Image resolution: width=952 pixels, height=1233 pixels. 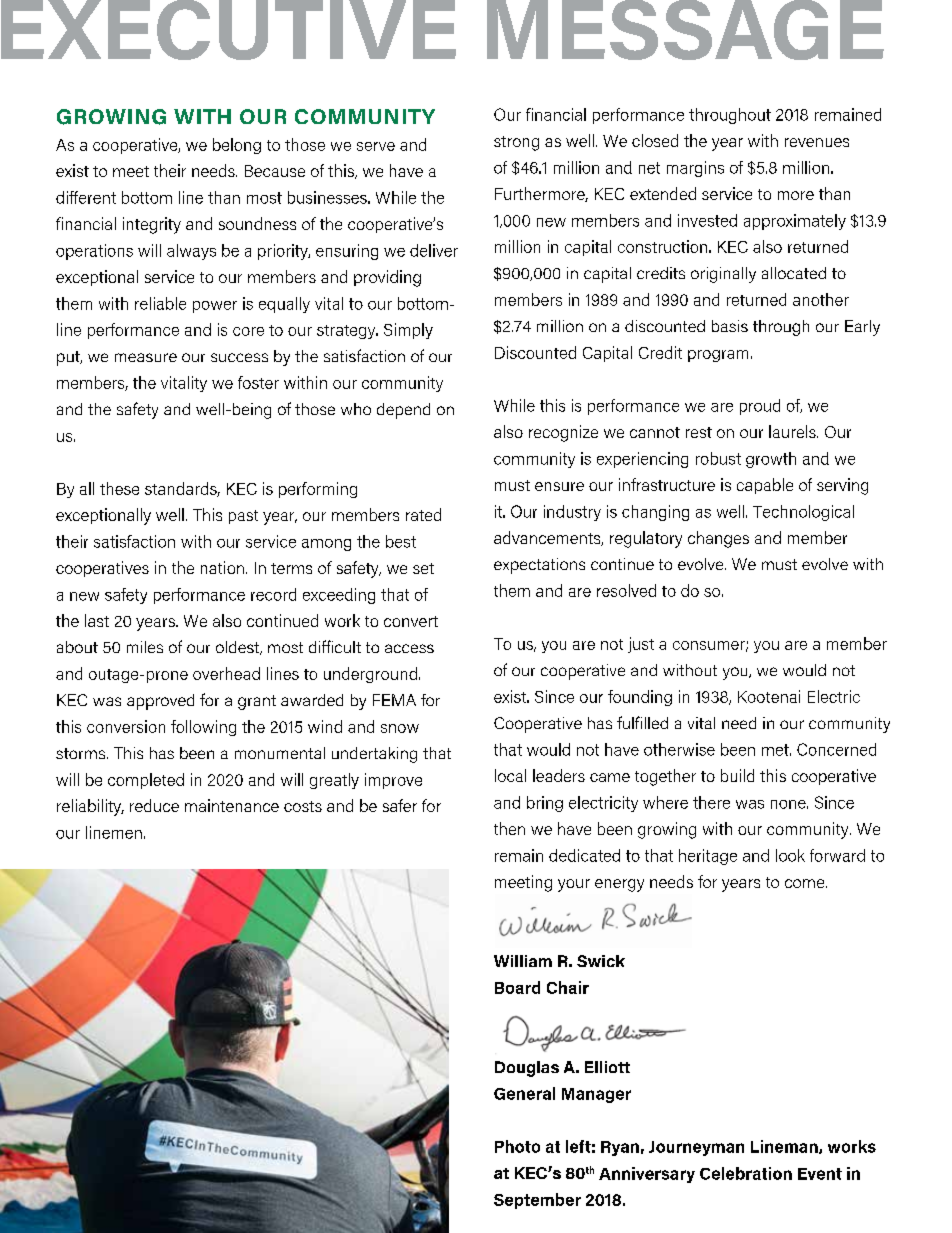 I want to click on local, so click(x=510, y=775).
